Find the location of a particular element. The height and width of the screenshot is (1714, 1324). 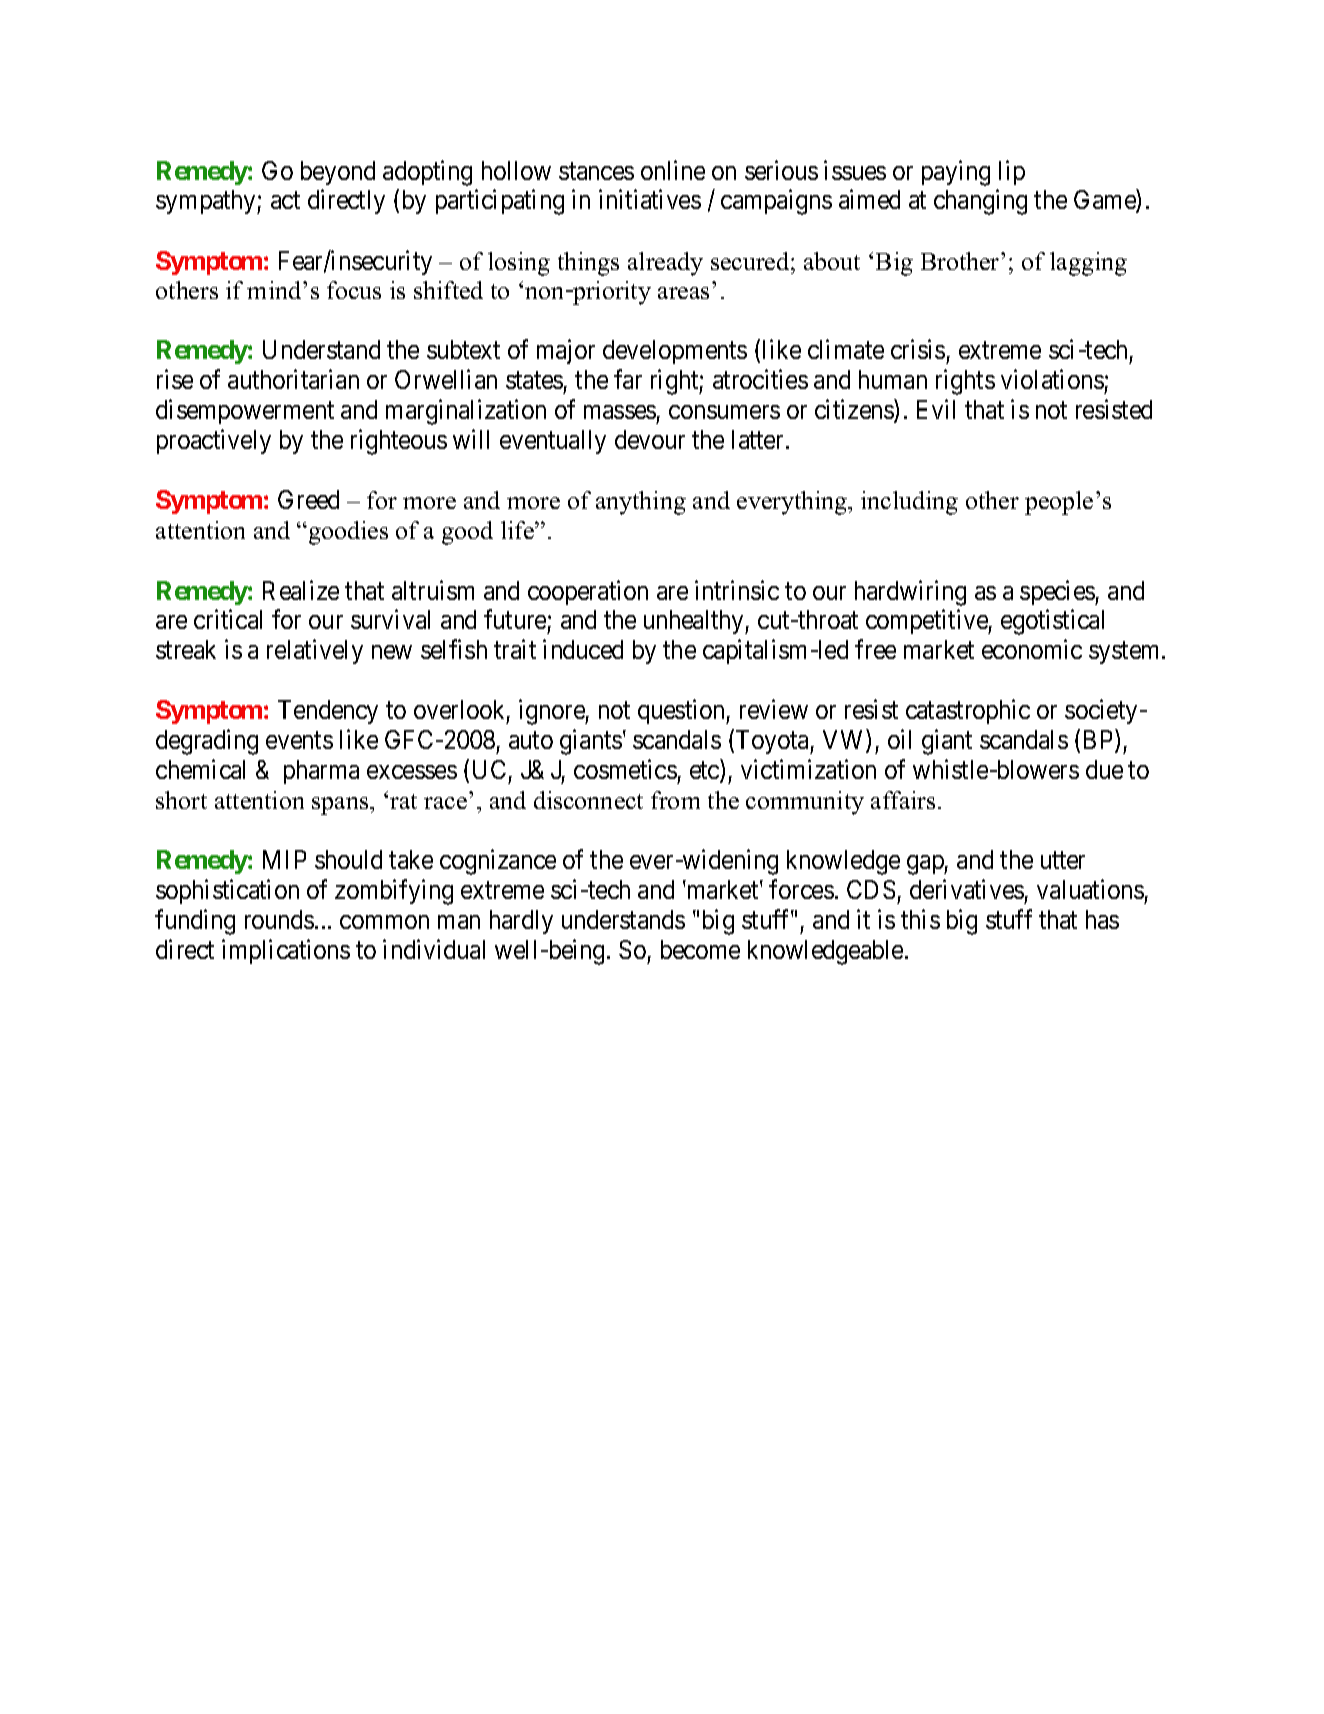

violations is located at coordinates (1052, 379).
